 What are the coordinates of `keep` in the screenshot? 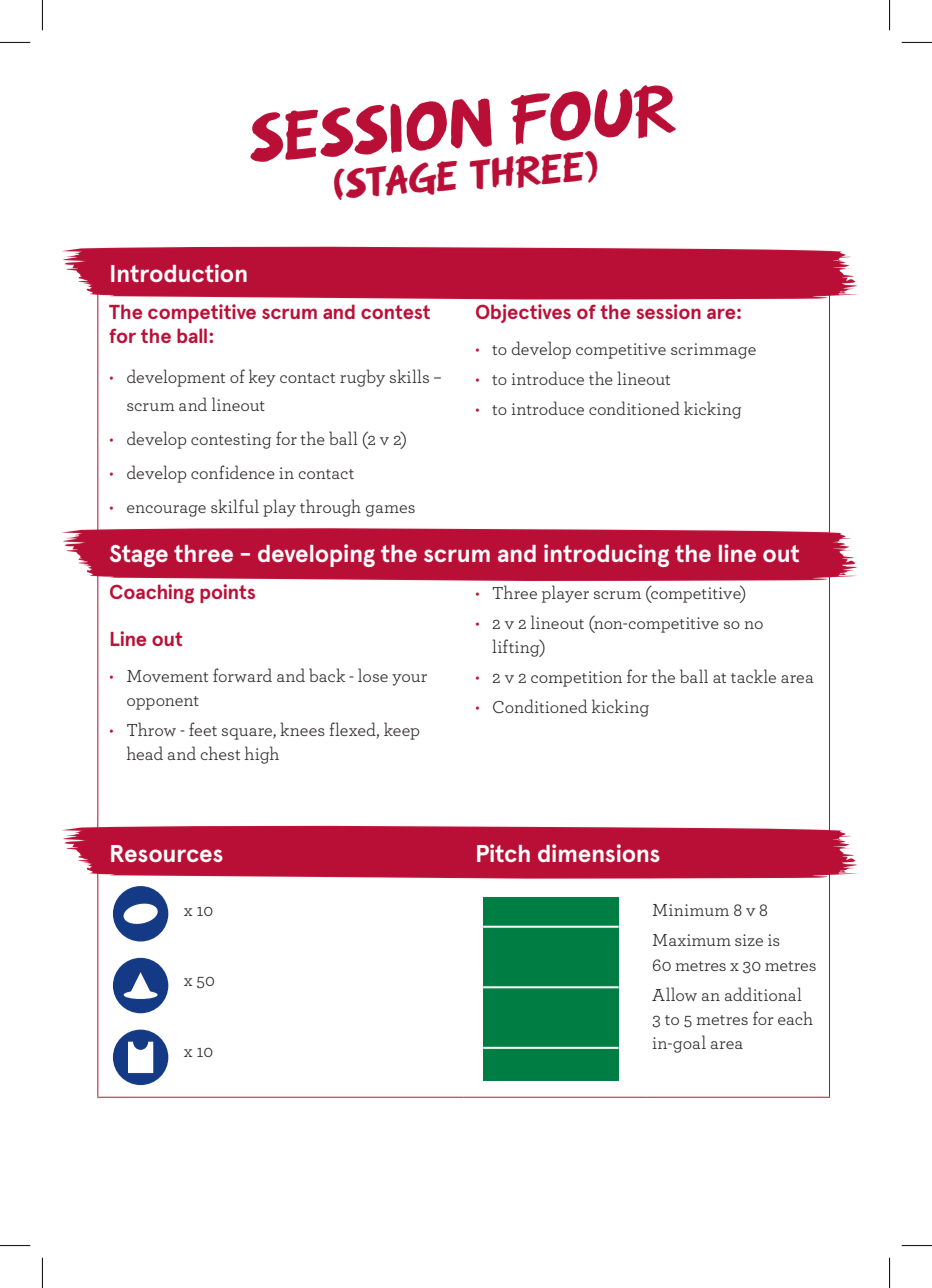 It's located at (402, 731).
